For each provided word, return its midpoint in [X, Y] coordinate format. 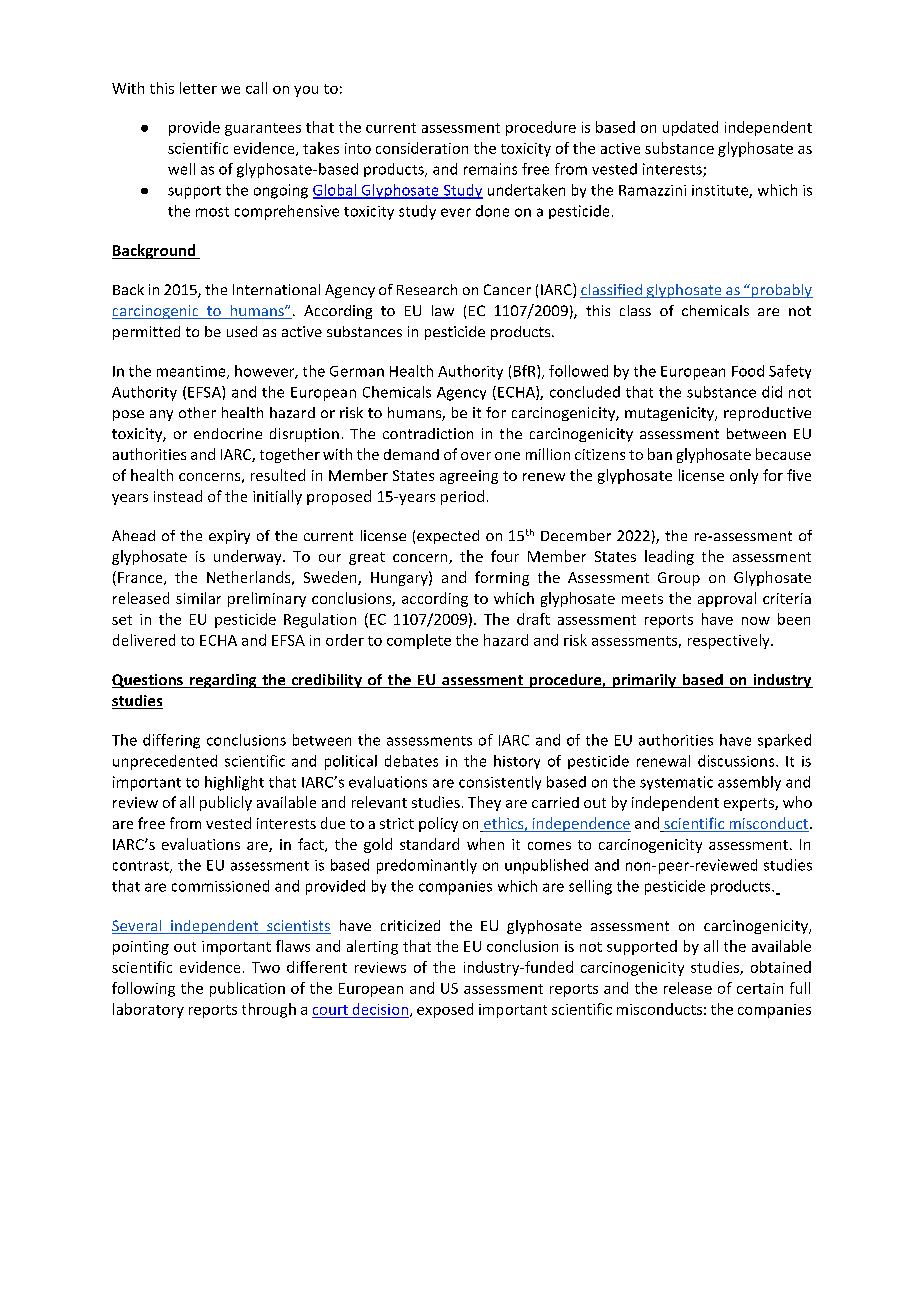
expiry [229, 537]
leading [669, 557]
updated [690, 128]
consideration [422, 148]
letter [198, 88]
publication [247, 989]
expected [448, 537]
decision [380, 1009]
